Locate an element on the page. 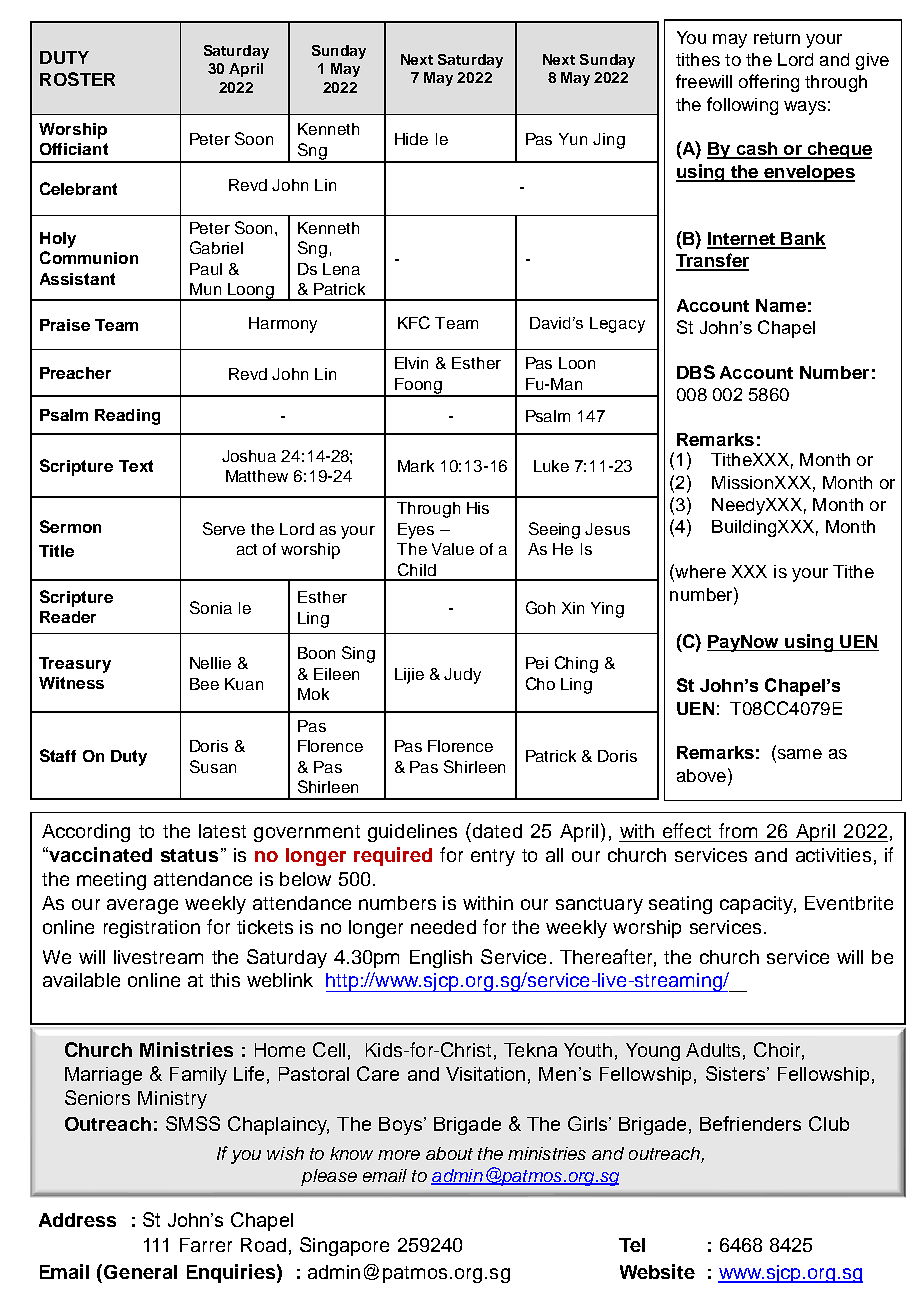 The width and height of the image is (924, 1308). Sisters is located at coordinates (737, 1073).
